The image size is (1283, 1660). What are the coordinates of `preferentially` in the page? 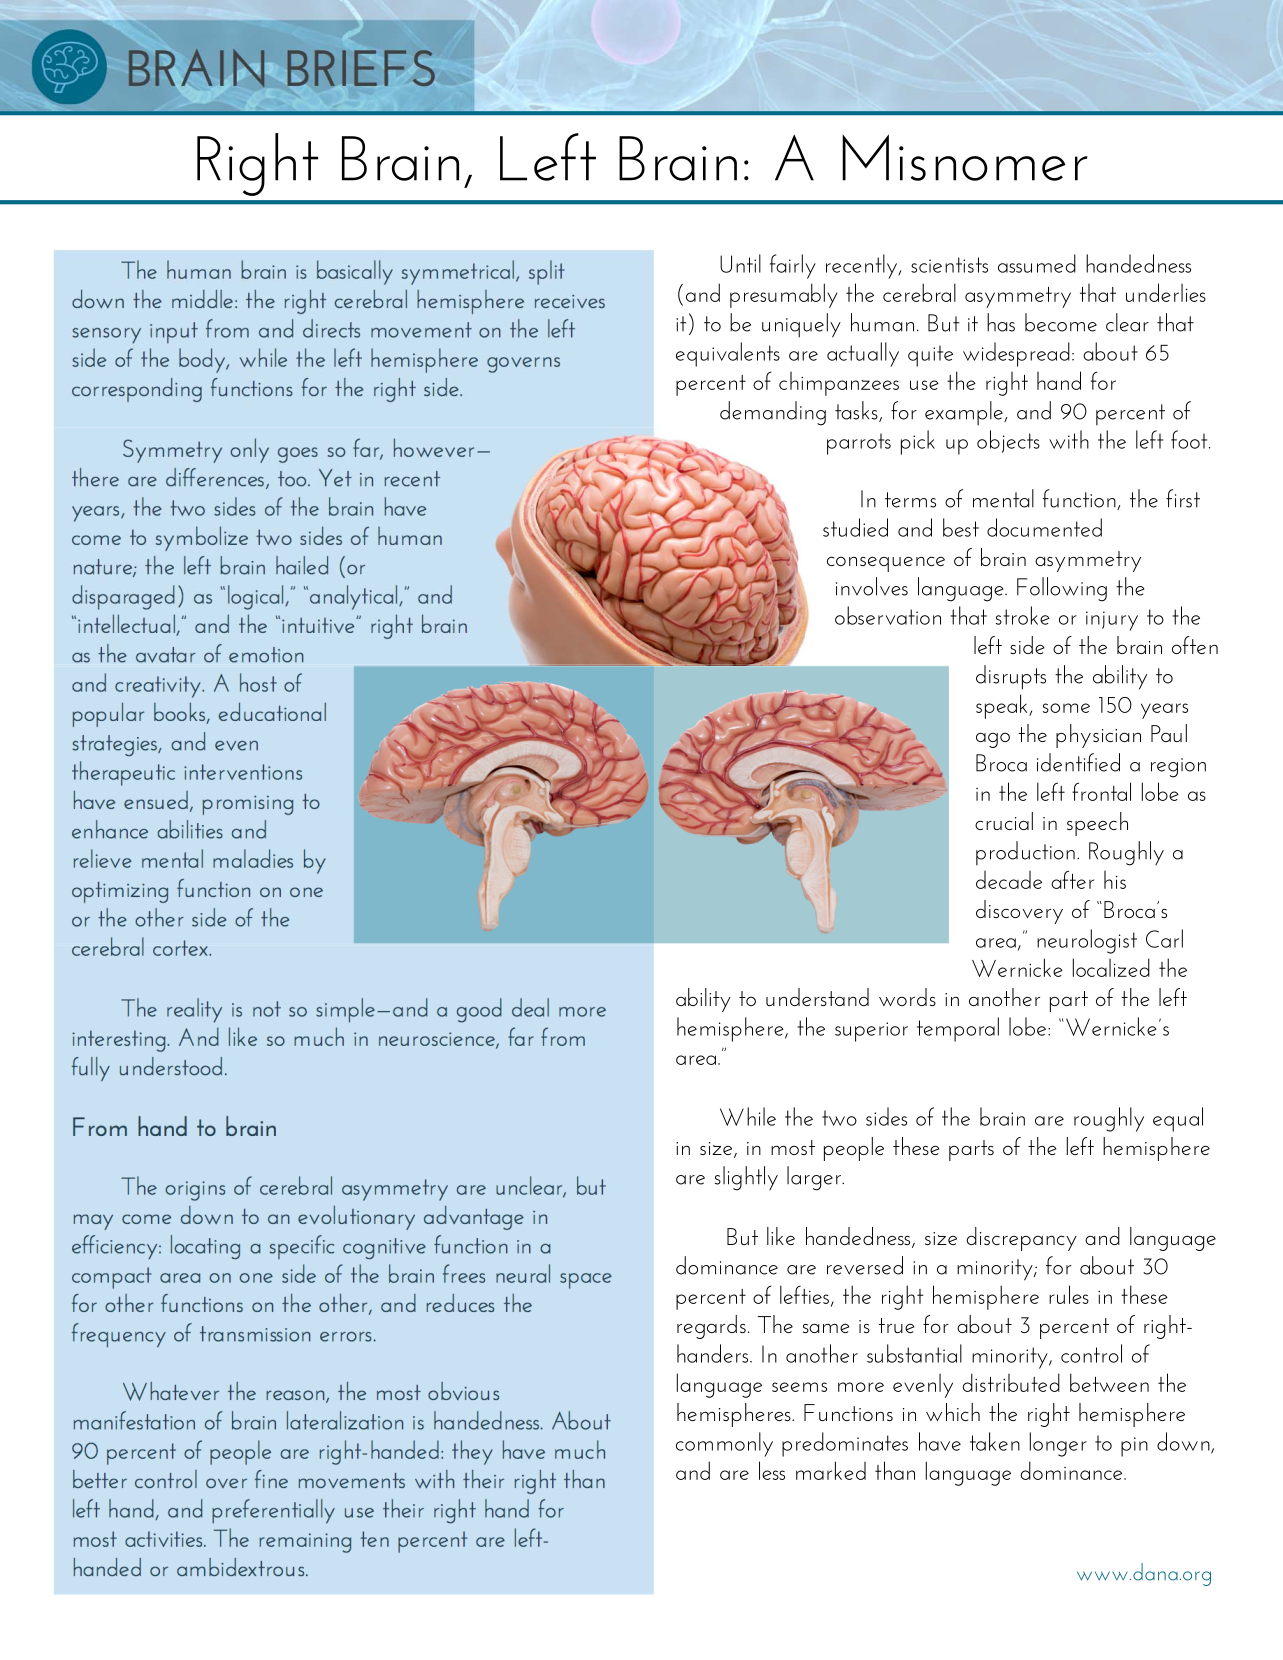 It's located at (273, 1511).
